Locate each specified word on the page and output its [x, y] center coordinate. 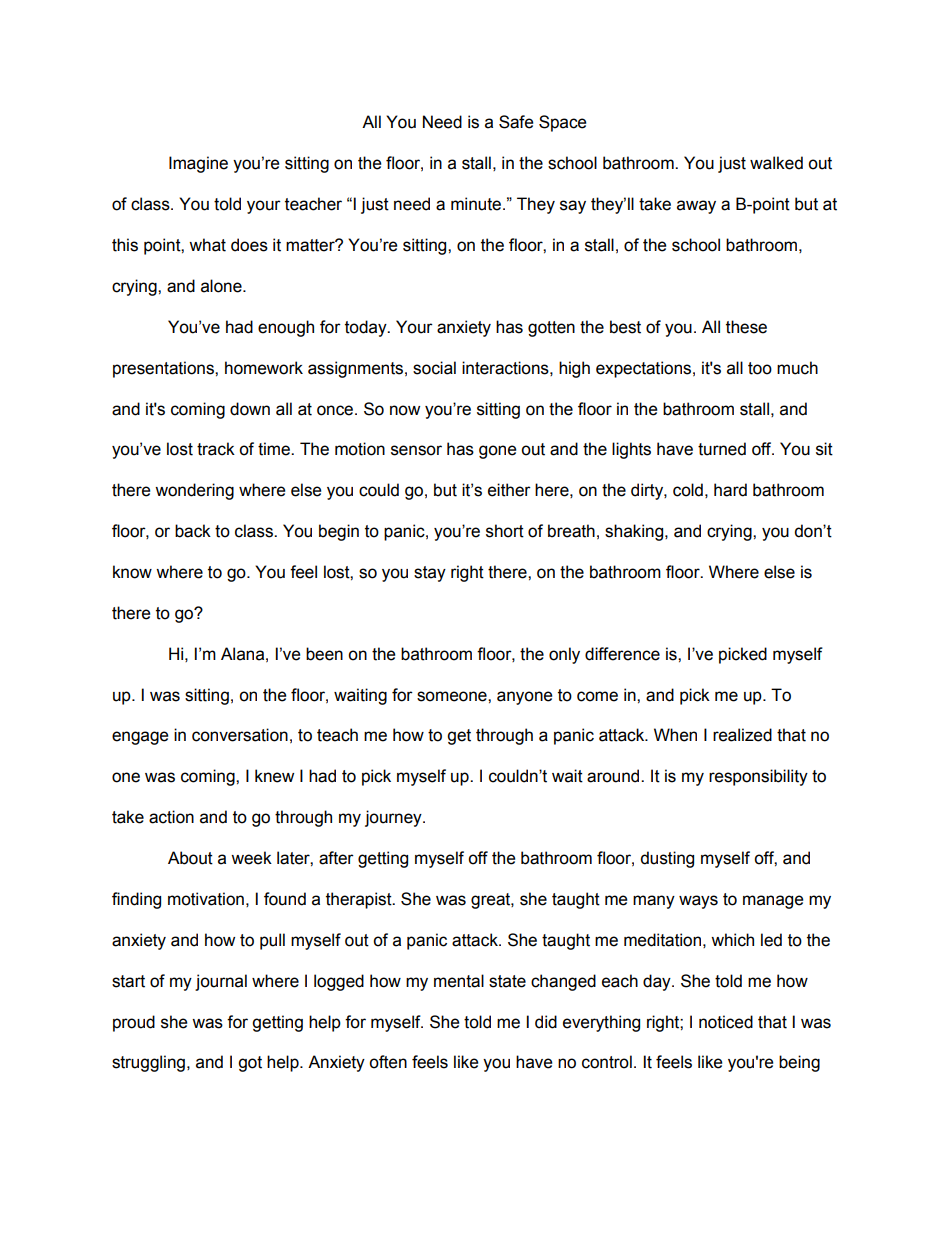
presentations [164, 369]
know [132, 572]
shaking [635, 532]
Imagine [198, 164]
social [434, 368]
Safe [516, 122]
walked [776, 163]
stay [430, 574]
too [760, 368]
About [190, 858]
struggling [148, 1063]
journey [394, 818]
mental [459, 981]
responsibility [758, 777]
